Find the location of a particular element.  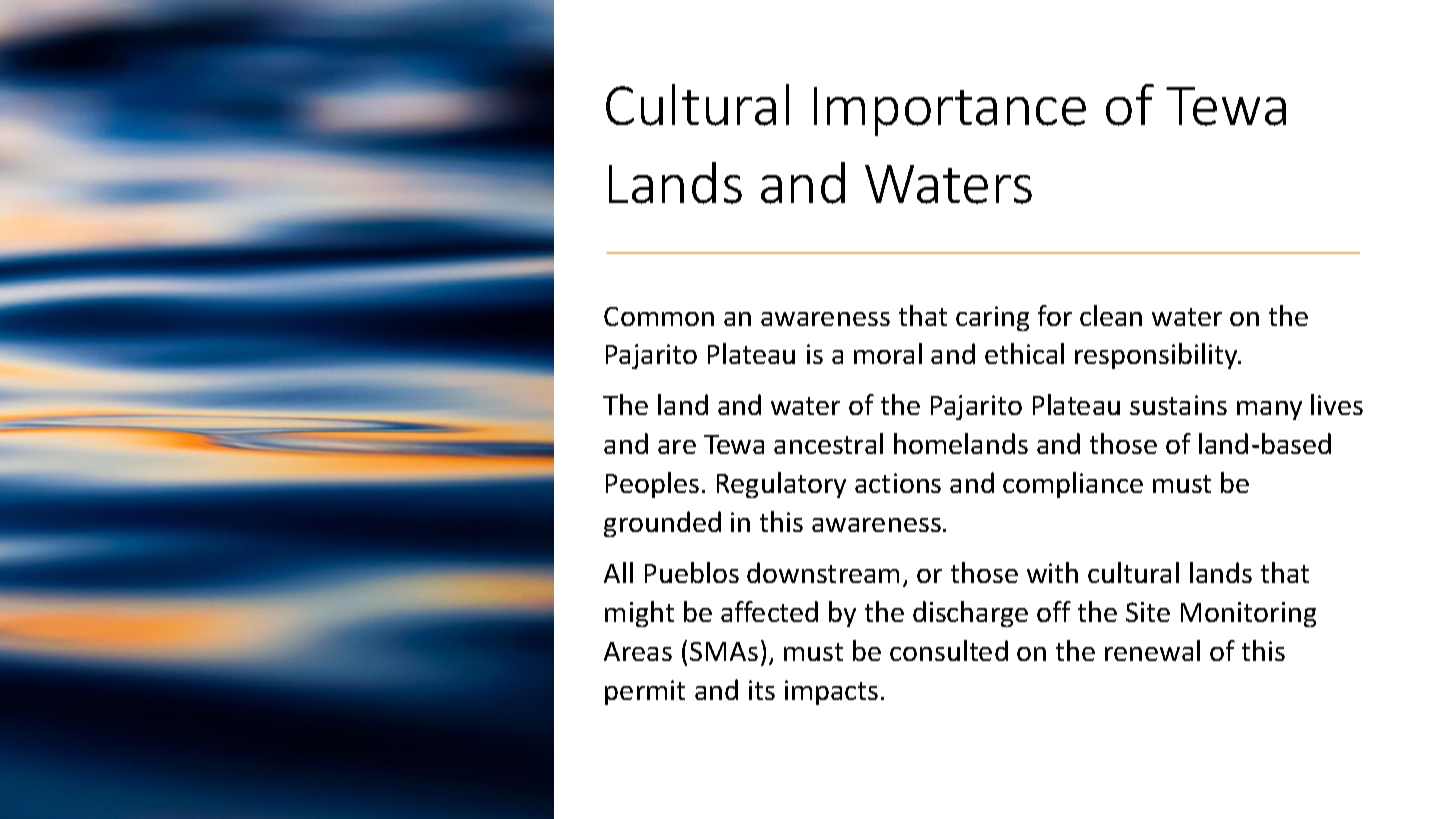

its is located at coordinates (762, 690).
